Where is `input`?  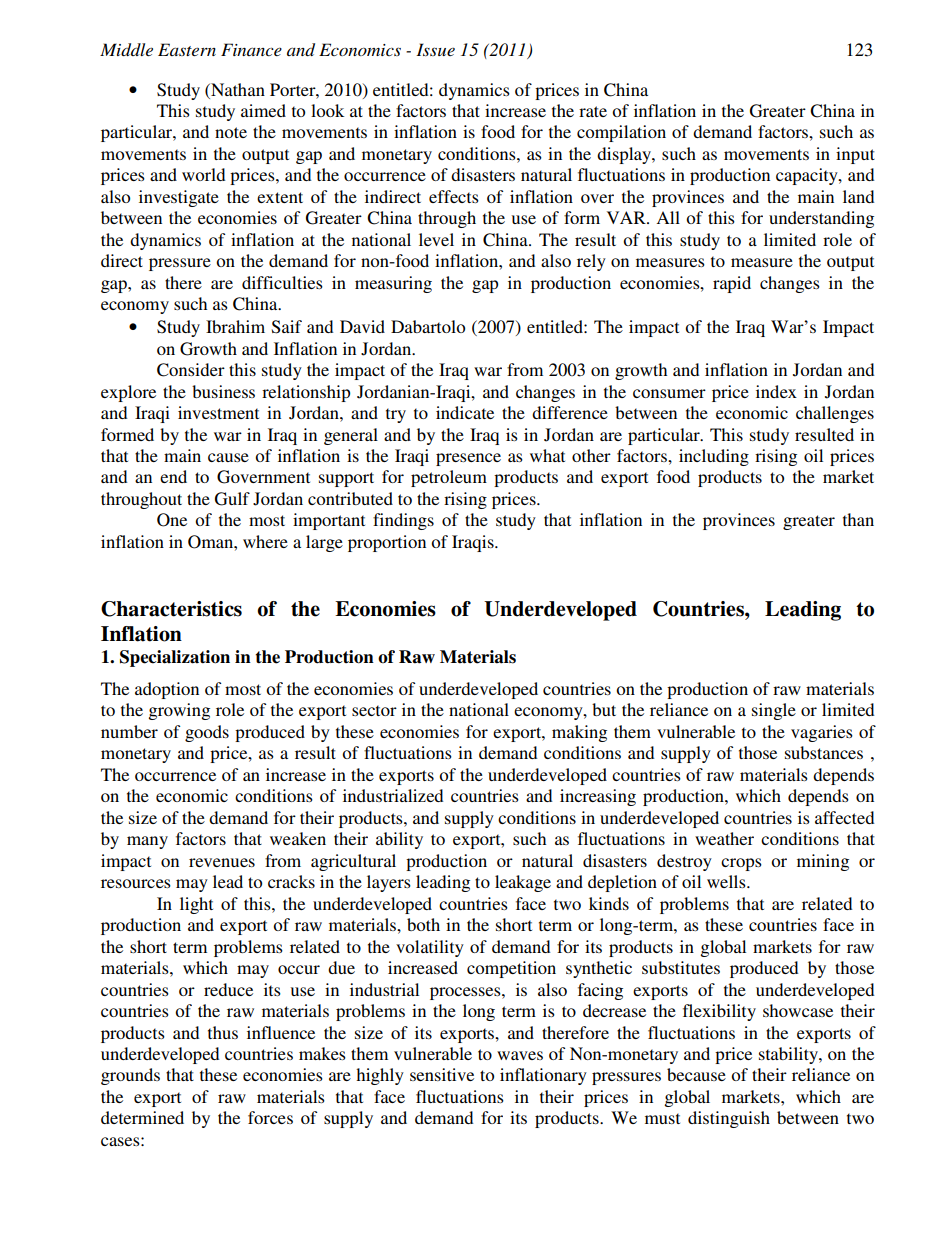 input is located at coordinates (855, 155).
